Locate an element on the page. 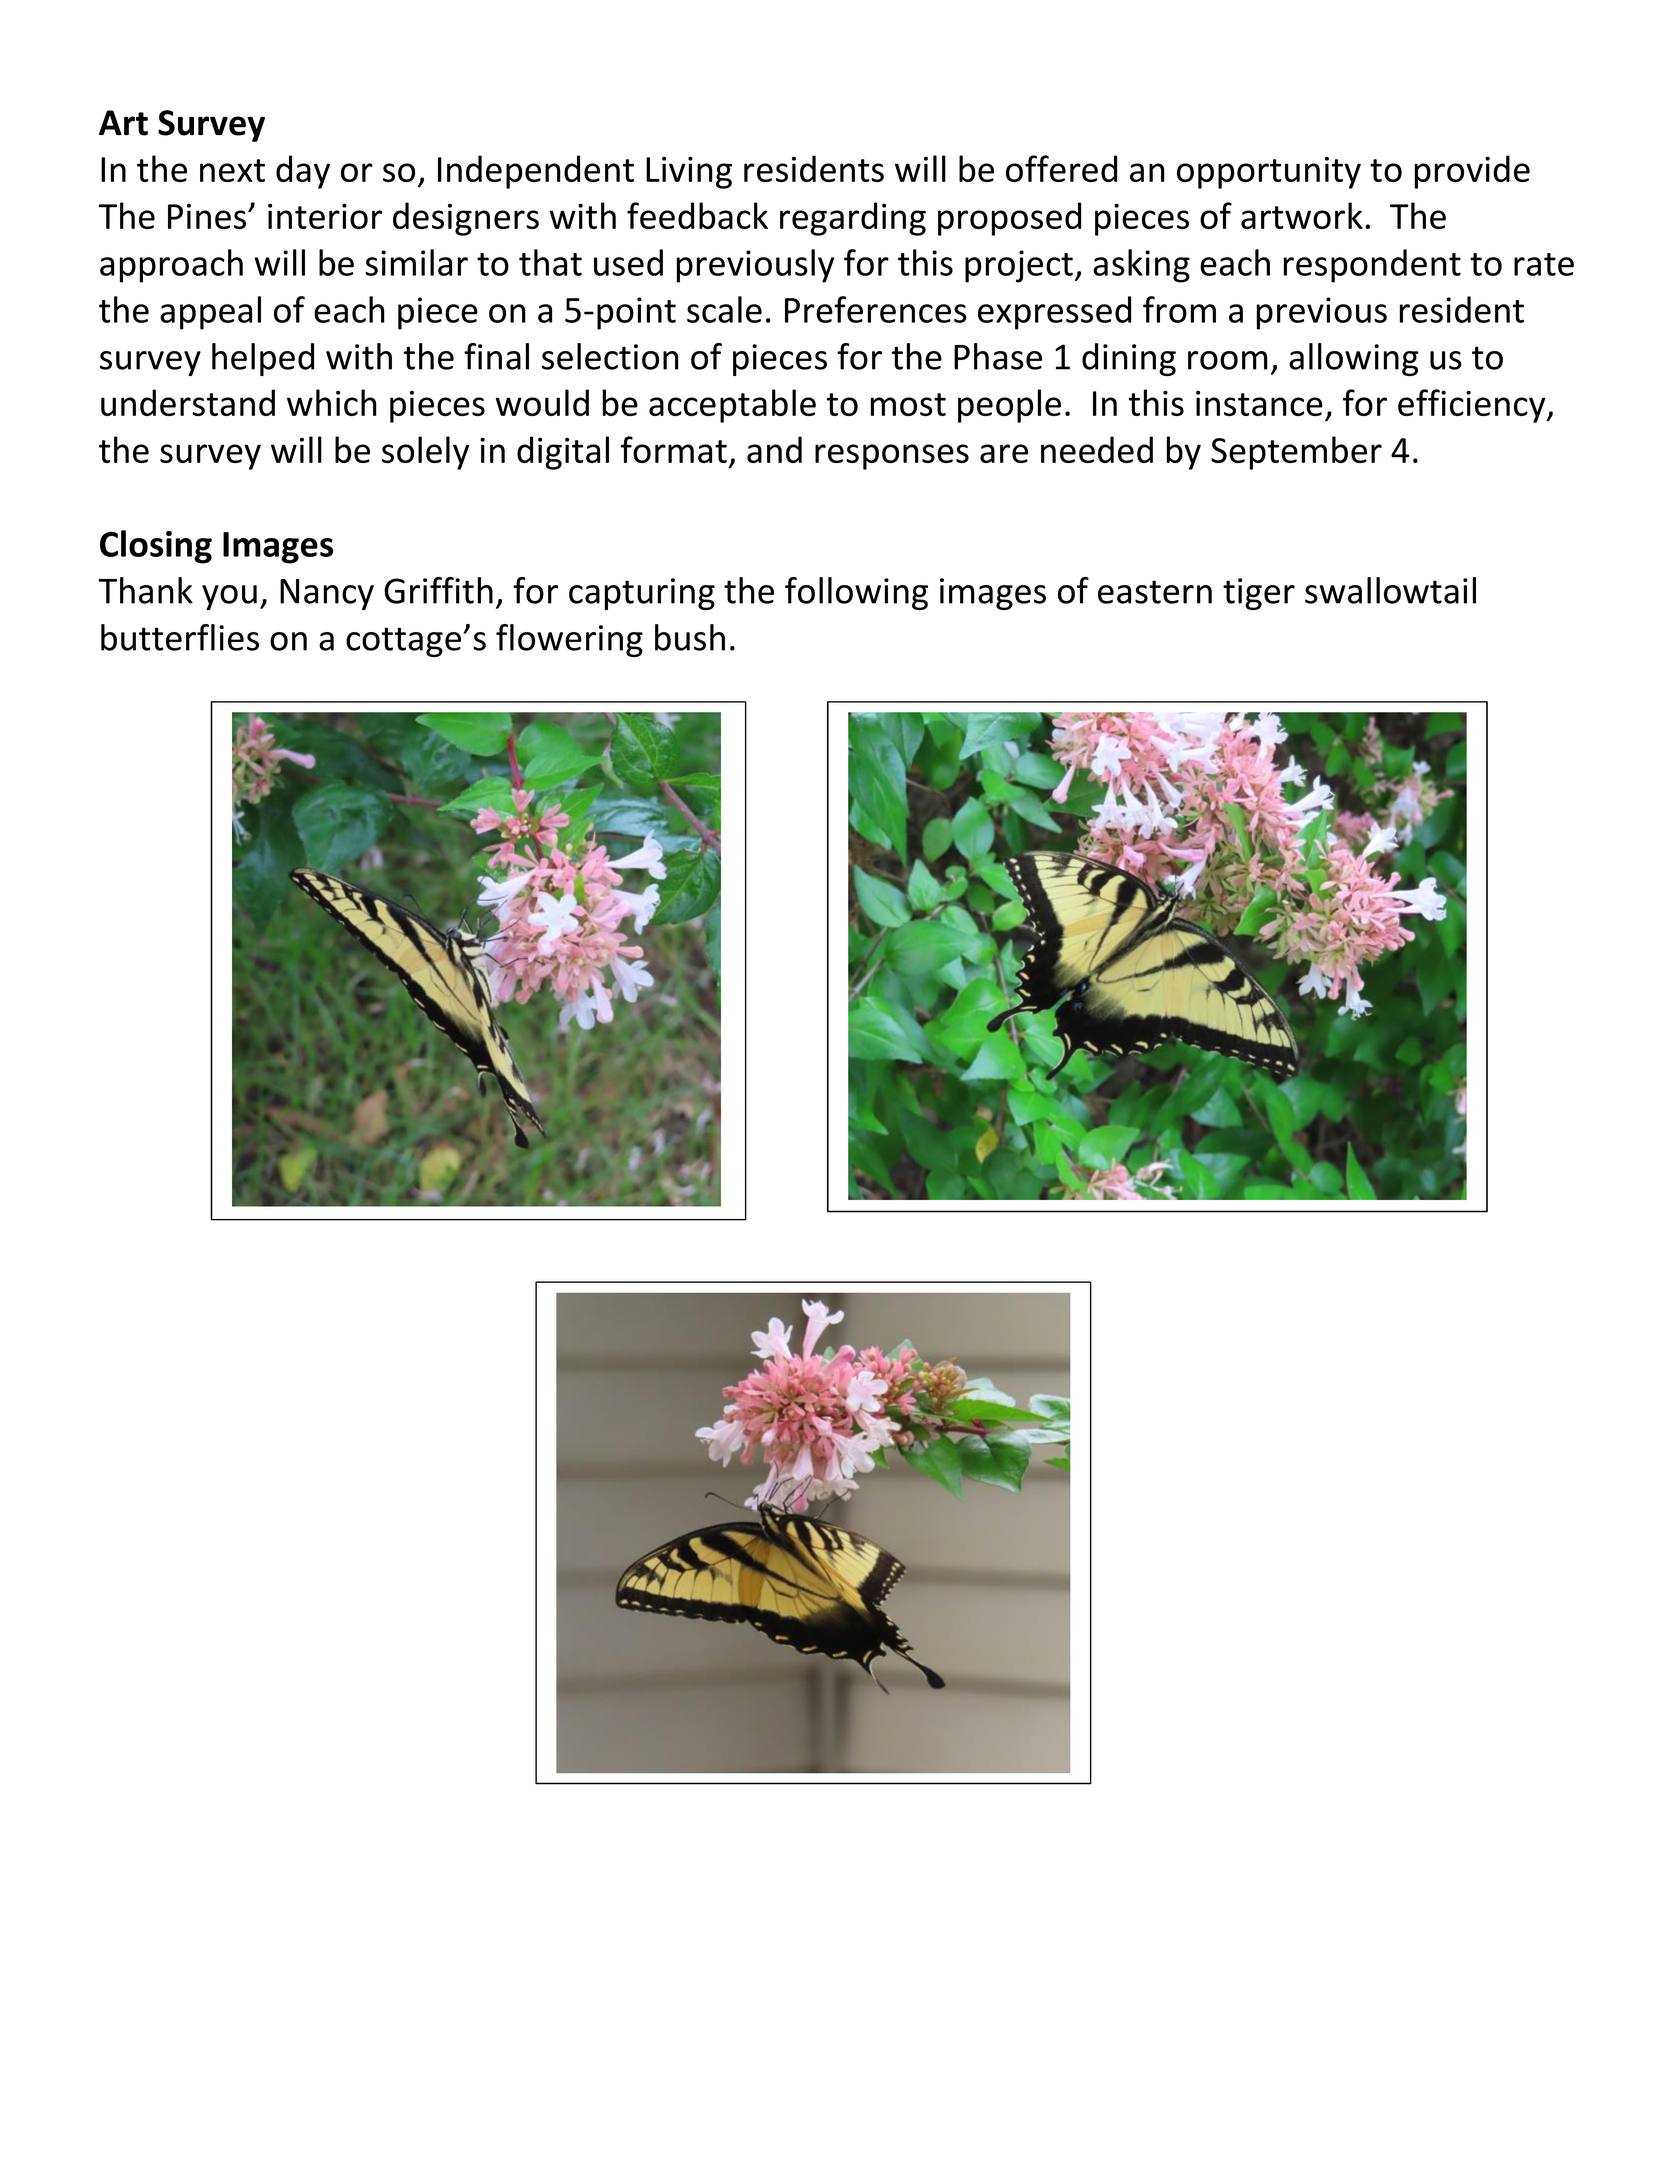 This image has height=2170, width=1676. bush is located at coordinates (690, 637).
